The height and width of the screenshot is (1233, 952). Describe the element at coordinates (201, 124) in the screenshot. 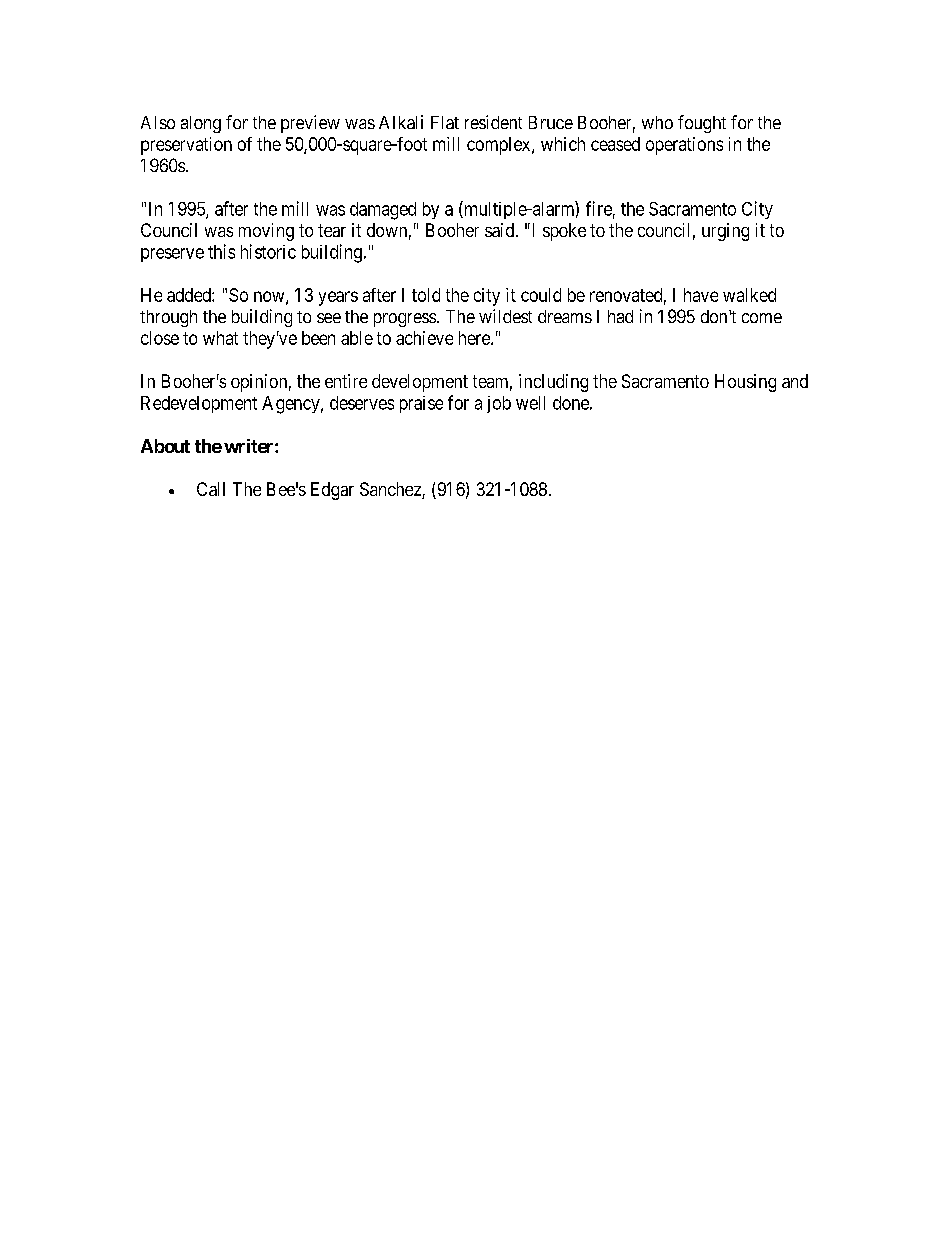

I see `along` at that location.
